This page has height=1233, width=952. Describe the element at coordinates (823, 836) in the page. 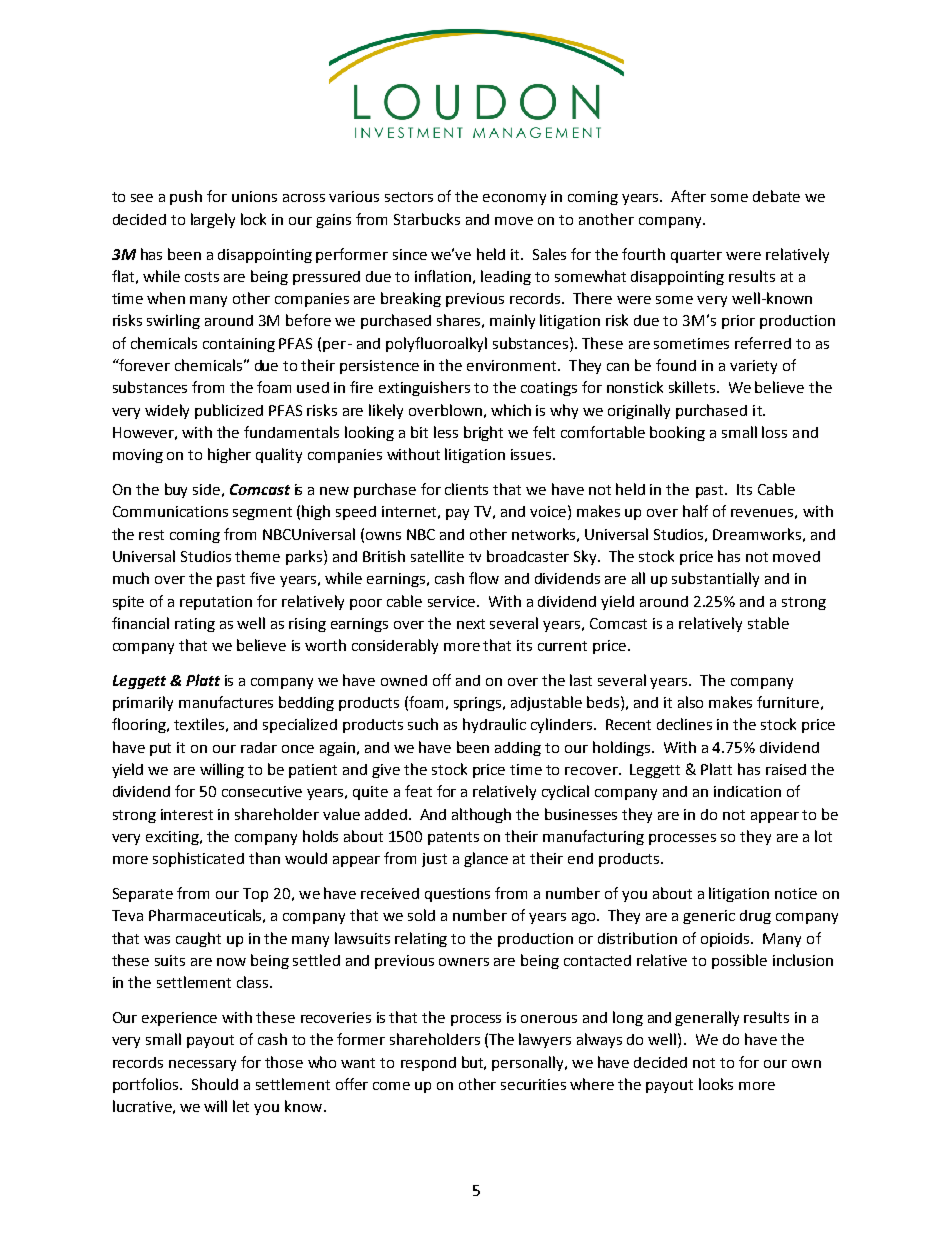

I see `lot` at that location.
